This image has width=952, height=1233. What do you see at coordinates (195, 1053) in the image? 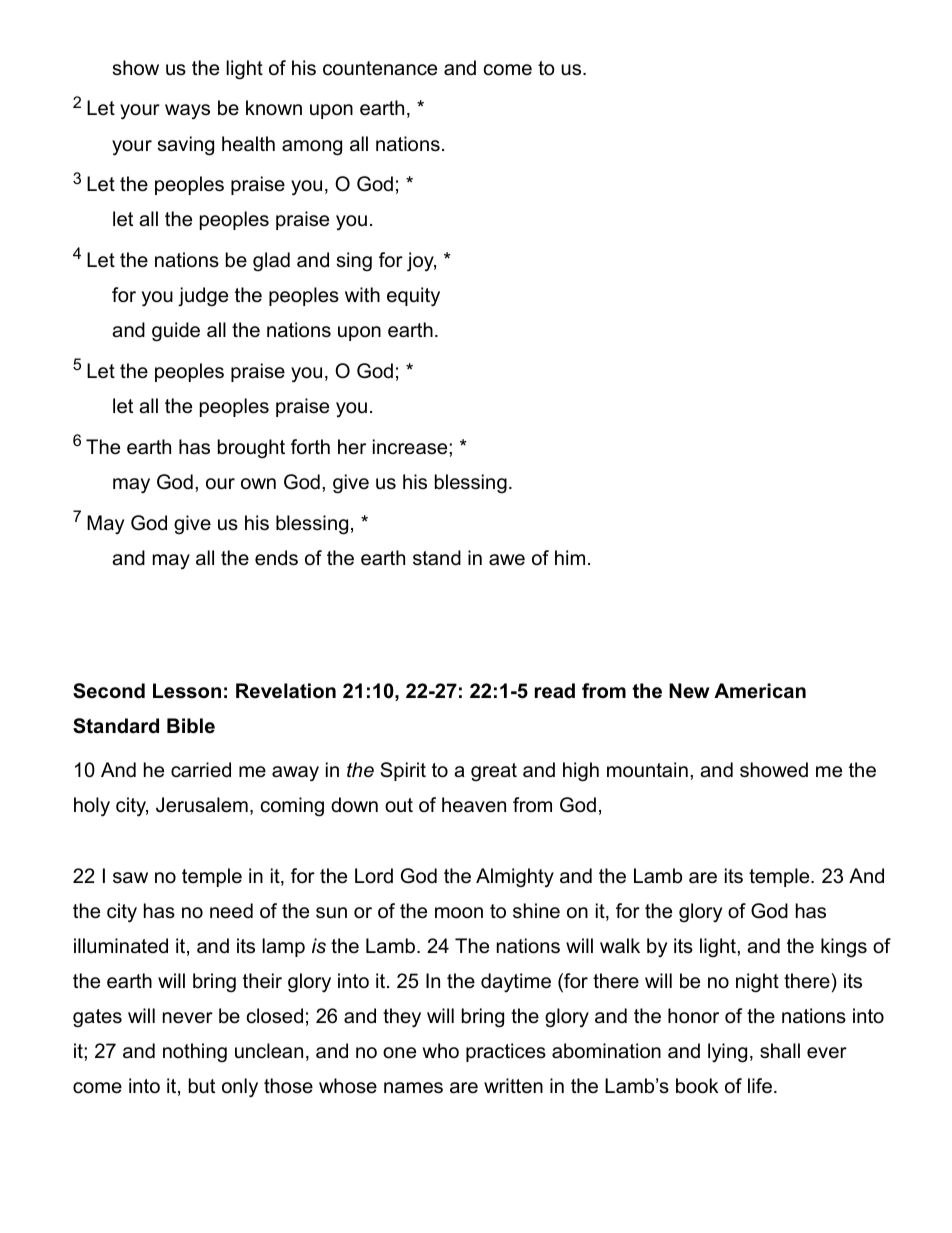
I see `nothing` at bounding box center [195, 1053].
